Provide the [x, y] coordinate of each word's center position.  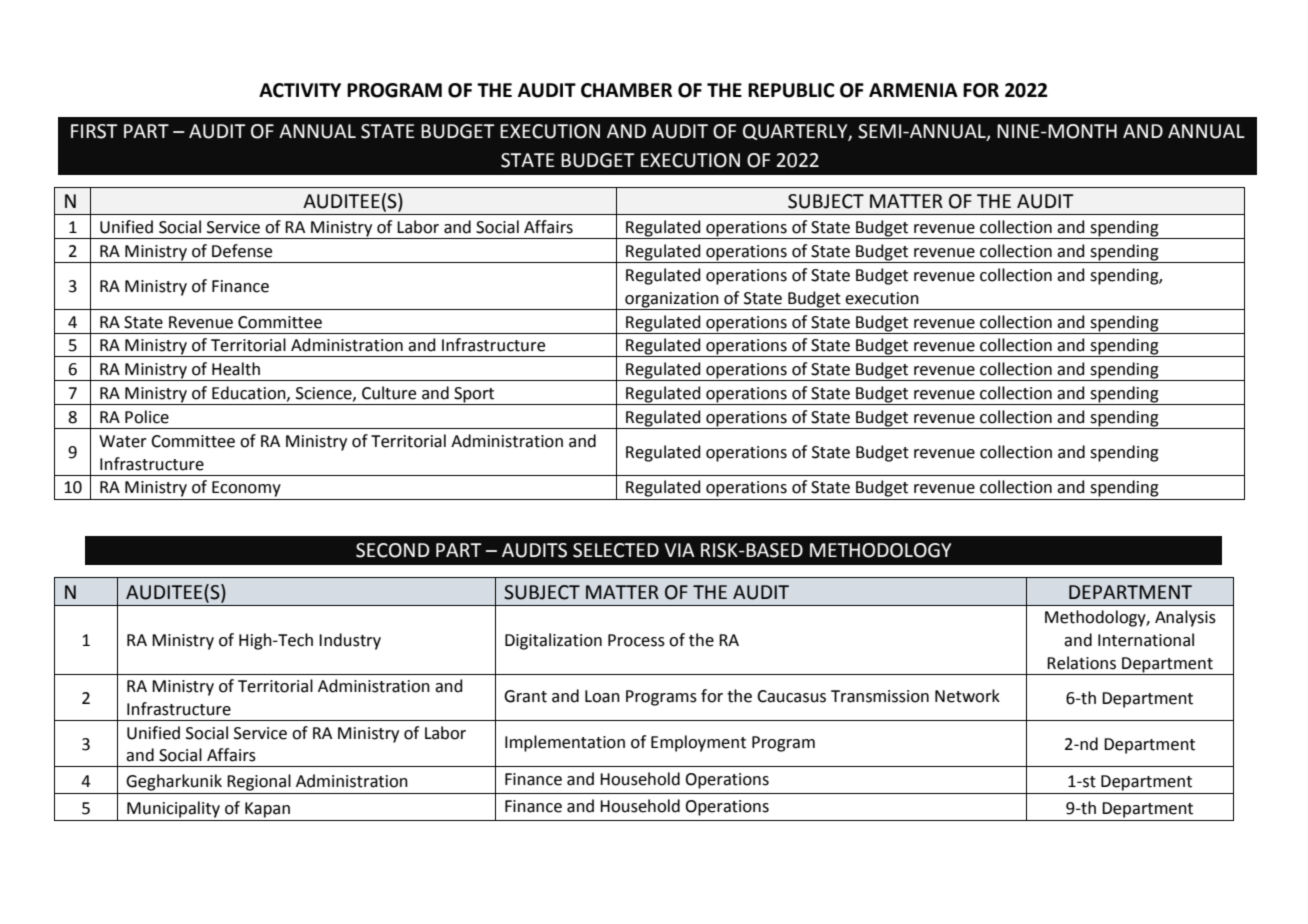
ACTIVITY [300, 90]
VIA [680, 550]
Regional [259, 782]
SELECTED [616, 550]
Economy [246, 489]
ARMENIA [913, 90]
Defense [242, 251]
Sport [474, 396]
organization [672, 300]
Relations [1081, 663]
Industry [350, 641]
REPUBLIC [791, 90]
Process [636, 640]
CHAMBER [626, 90]
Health [236, 369]
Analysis [1185, 618]
